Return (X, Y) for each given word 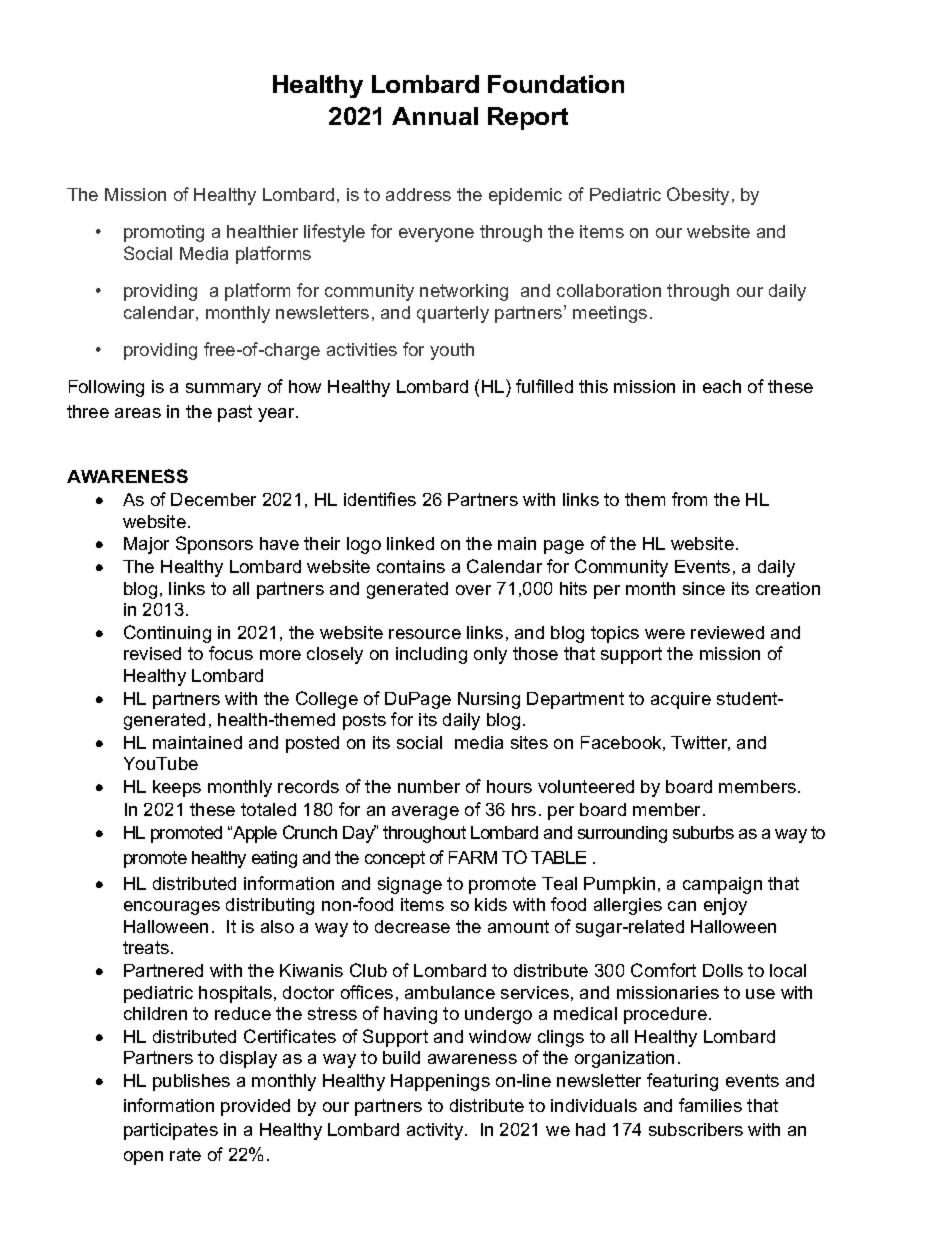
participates (171, 1131)
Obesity (698, 196)
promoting (164, 233)
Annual (435, 116)
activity (436, 1131)
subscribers (696, 1129)
